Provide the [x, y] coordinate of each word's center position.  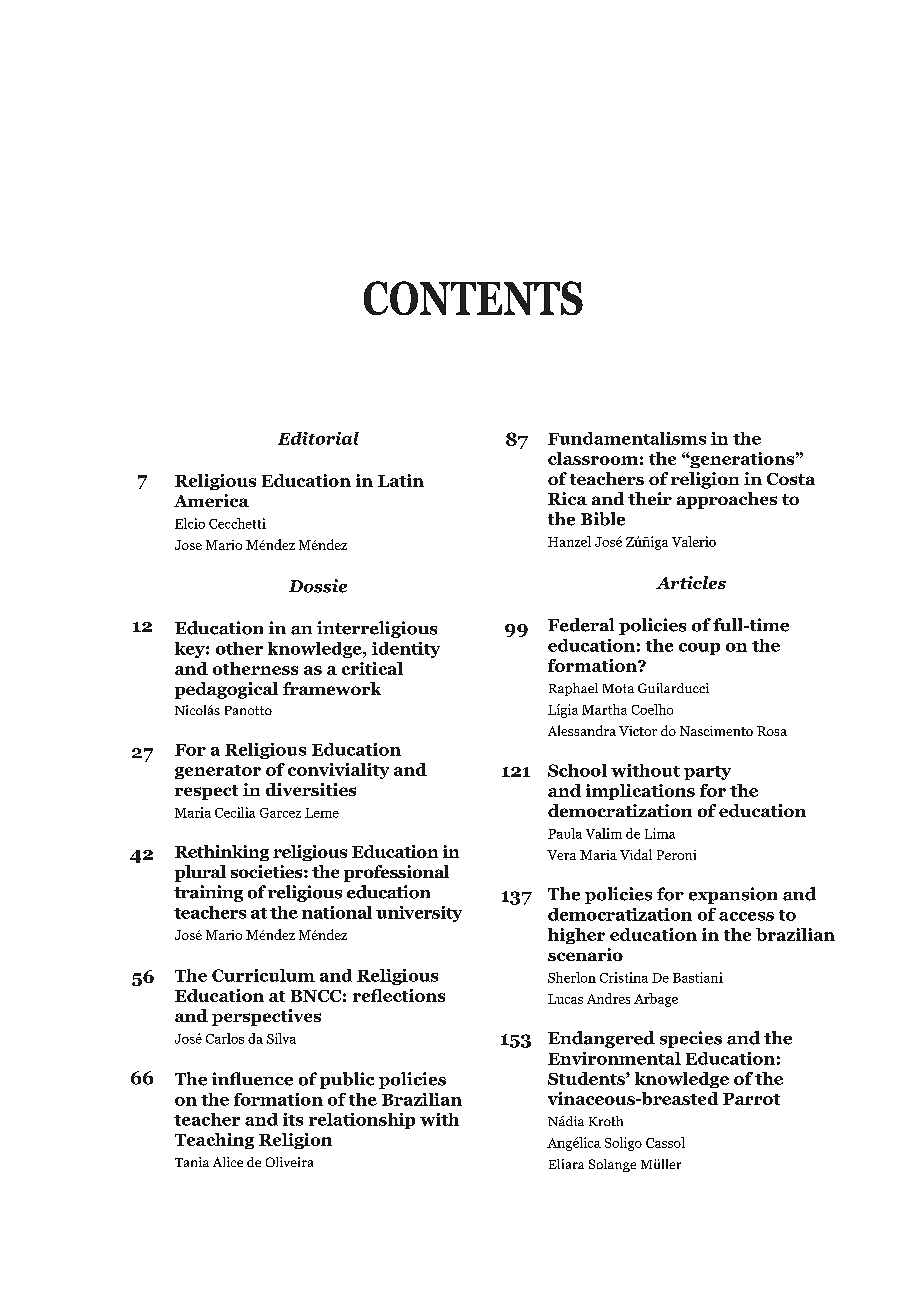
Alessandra [582, 730]
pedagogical [226, 690]
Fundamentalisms [627, 438]
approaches [727, 500]
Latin [401, 480]
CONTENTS [473, 298]
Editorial [318, 438]
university [419, 914]
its [293, 1119]
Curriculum [263, 975]
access [746, 916]
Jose [188, 545]
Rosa [772, 731]
